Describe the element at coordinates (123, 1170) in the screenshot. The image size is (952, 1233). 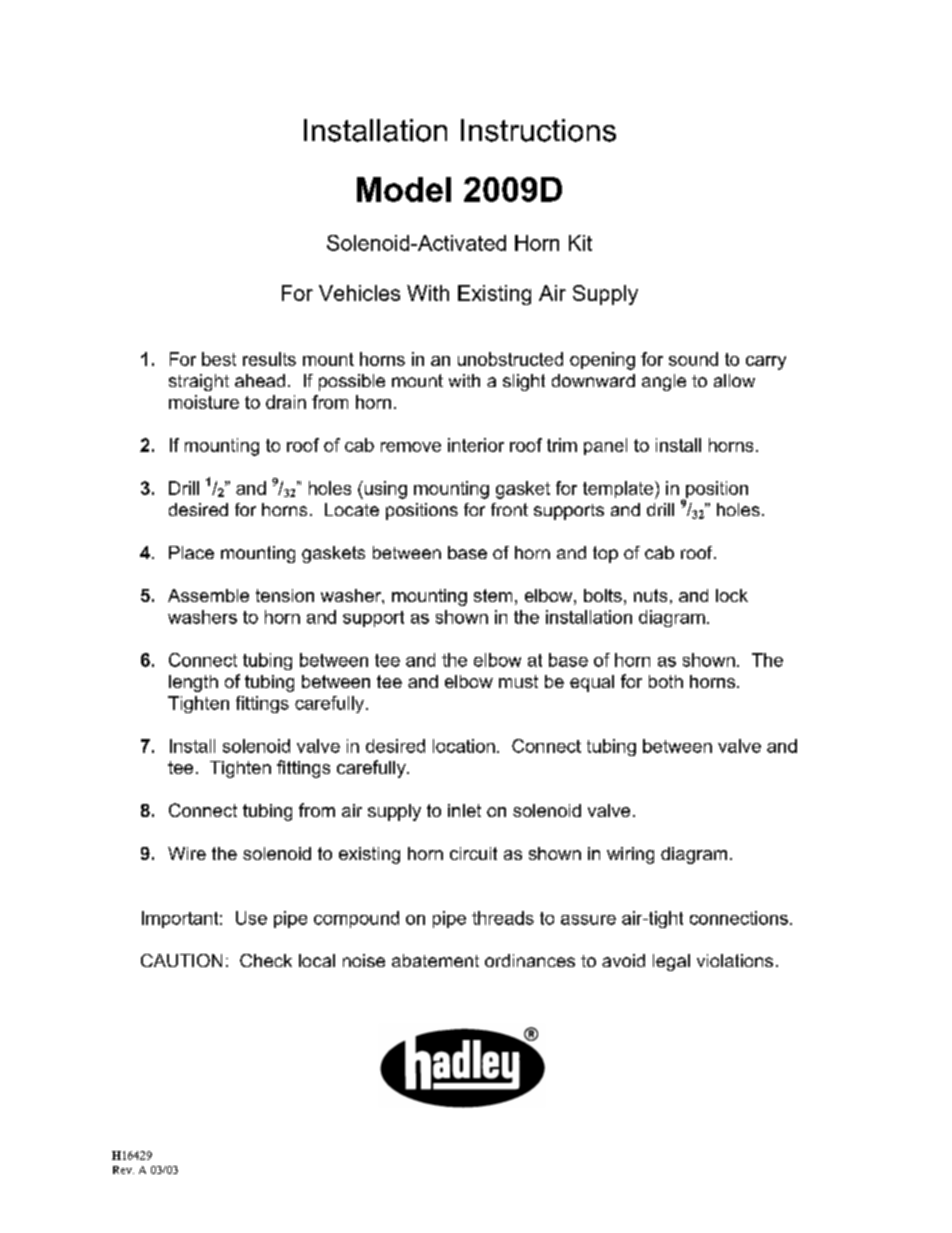
I see `Rev` at that location.
